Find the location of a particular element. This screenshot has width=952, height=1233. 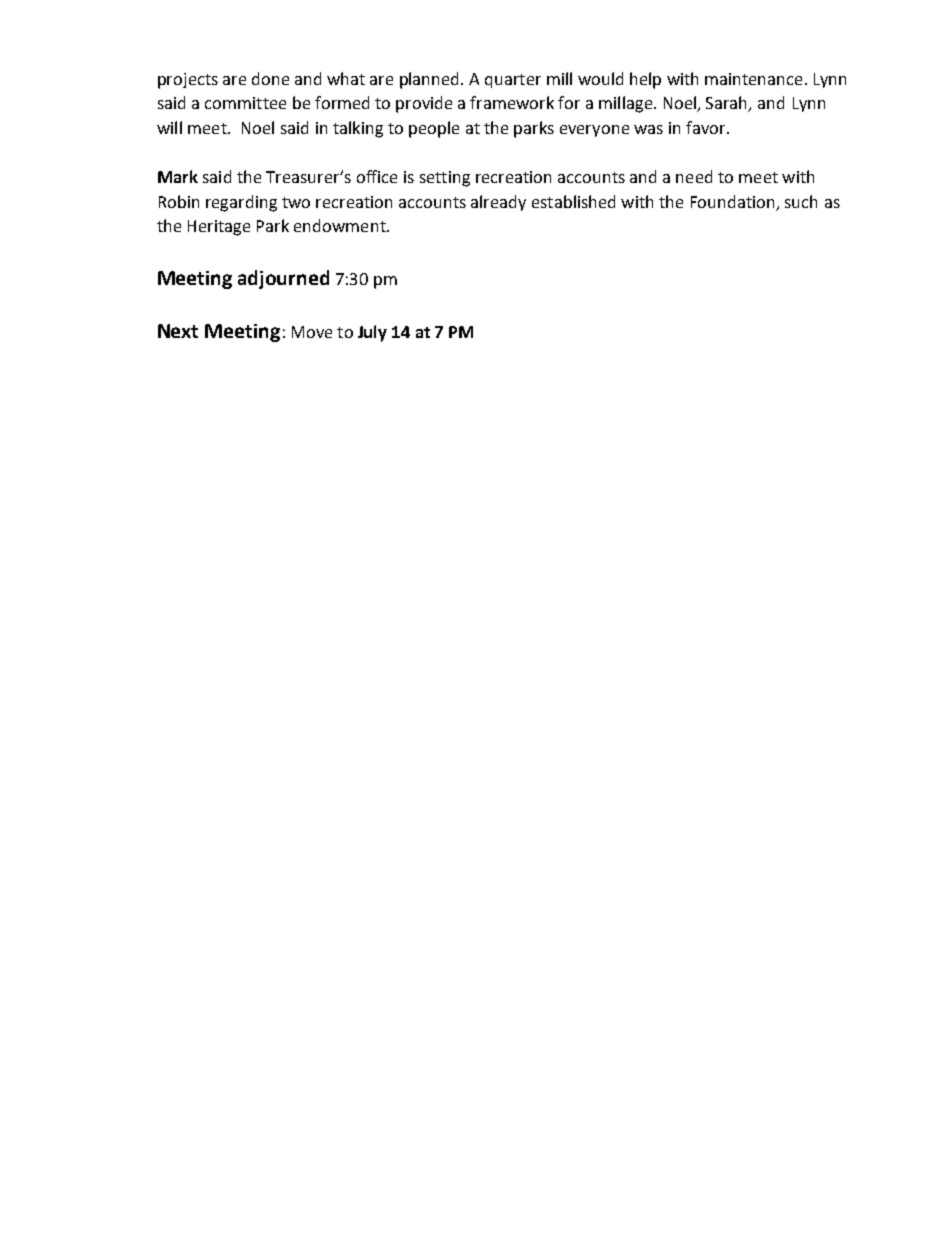

Foundation is located at coordinates (734, 203).
